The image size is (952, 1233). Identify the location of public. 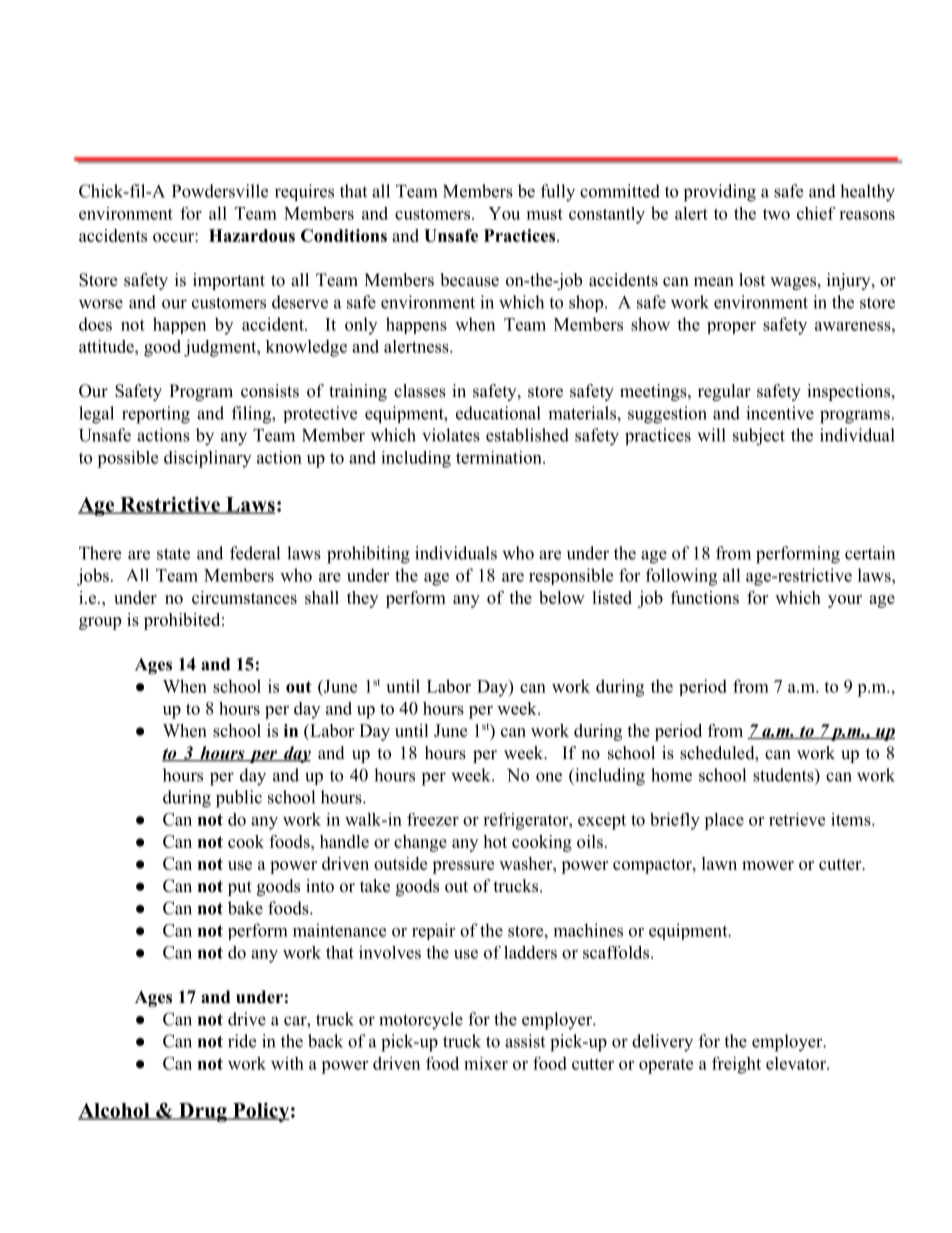
(239, 799).
